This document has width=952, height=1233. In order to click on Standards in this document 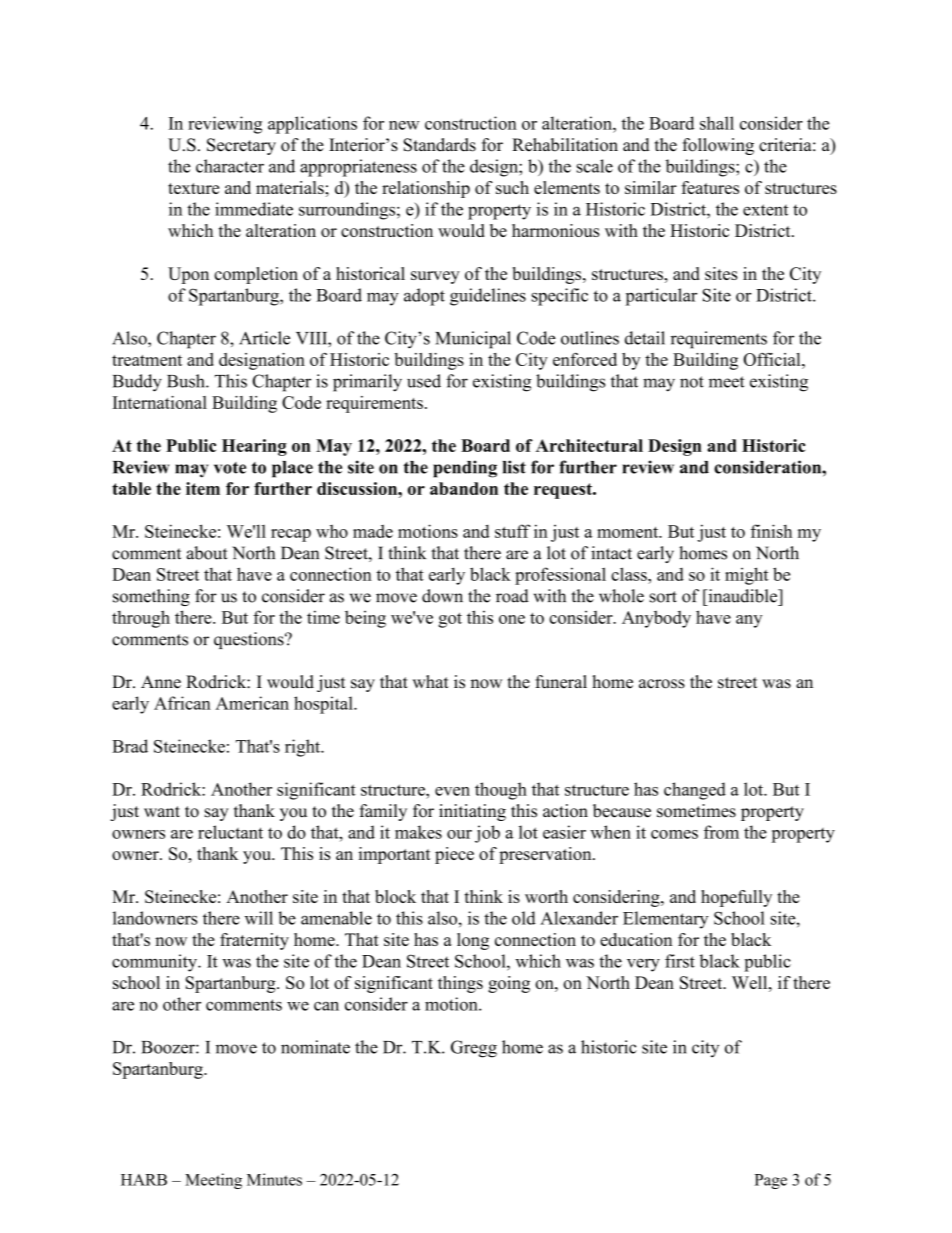, I will do `click(440, 145)`.
